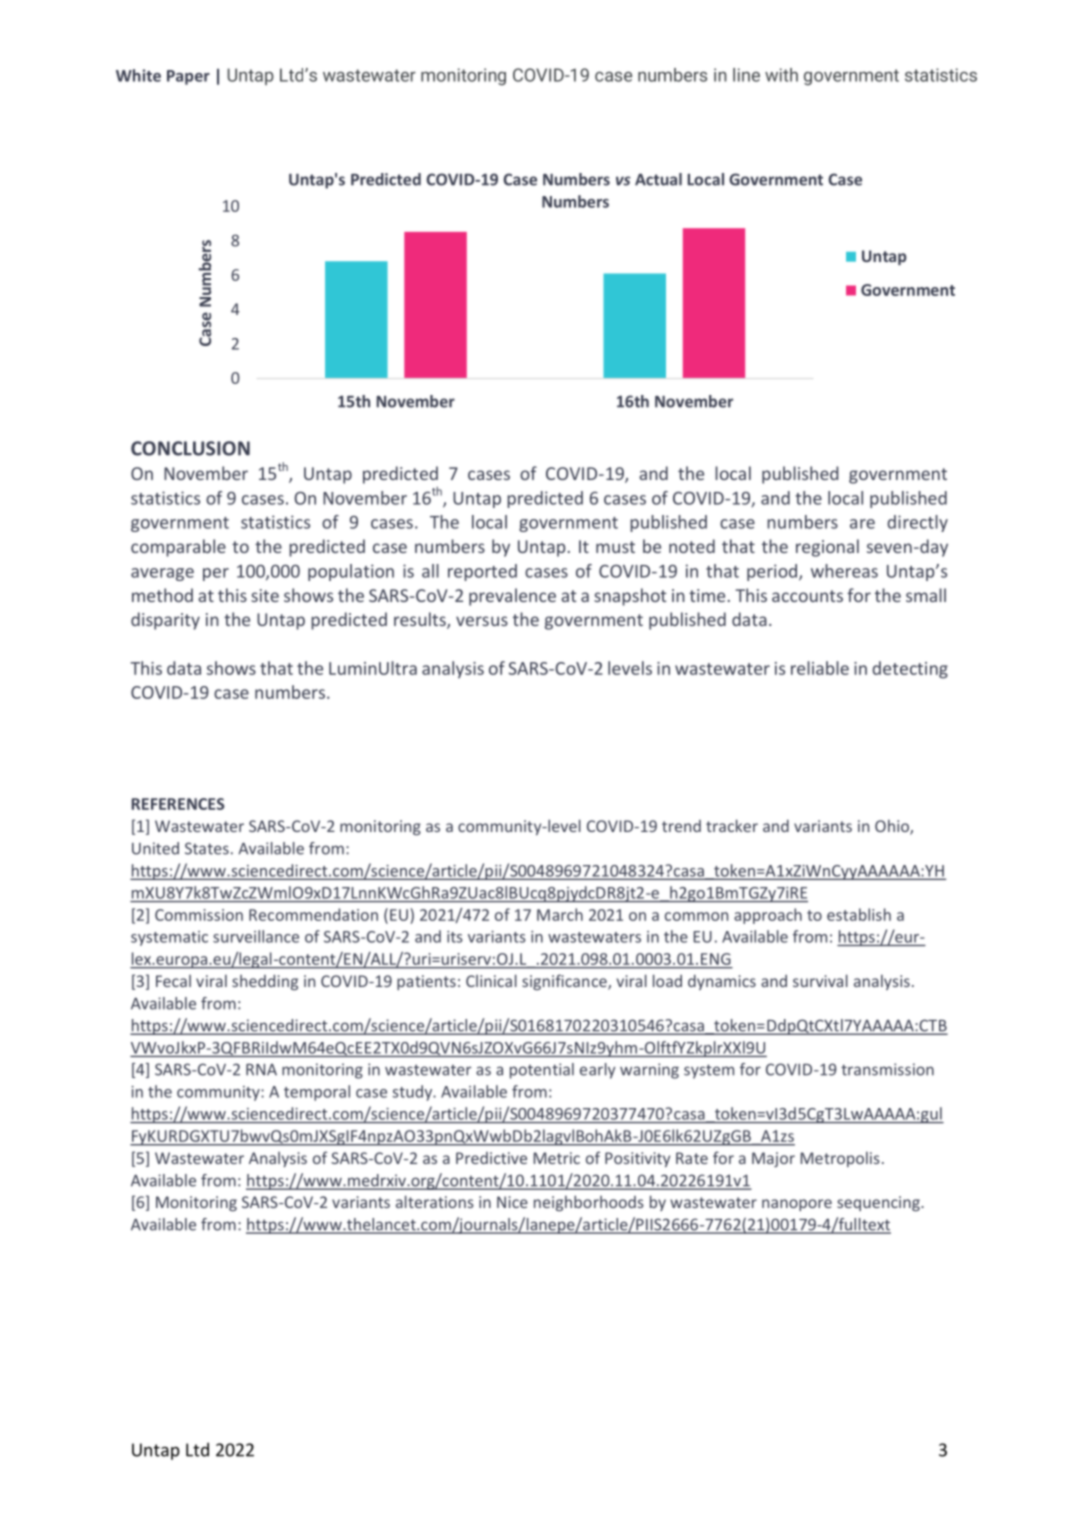 The width and height of the screenshot is (1078, 1525). I want to click on versus, so click(482, 621).
